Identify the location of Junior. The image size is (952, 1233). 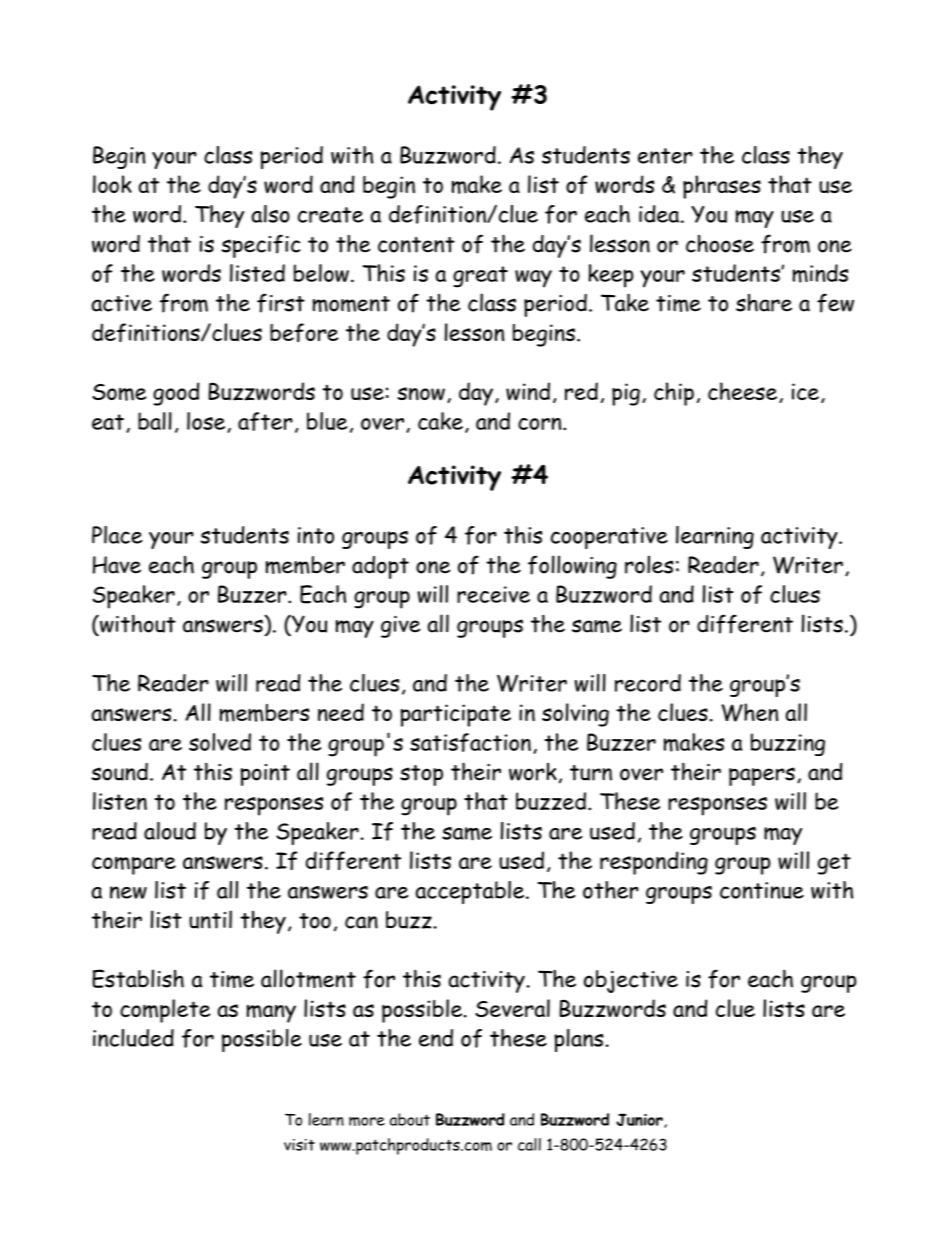
(640, 1120).
